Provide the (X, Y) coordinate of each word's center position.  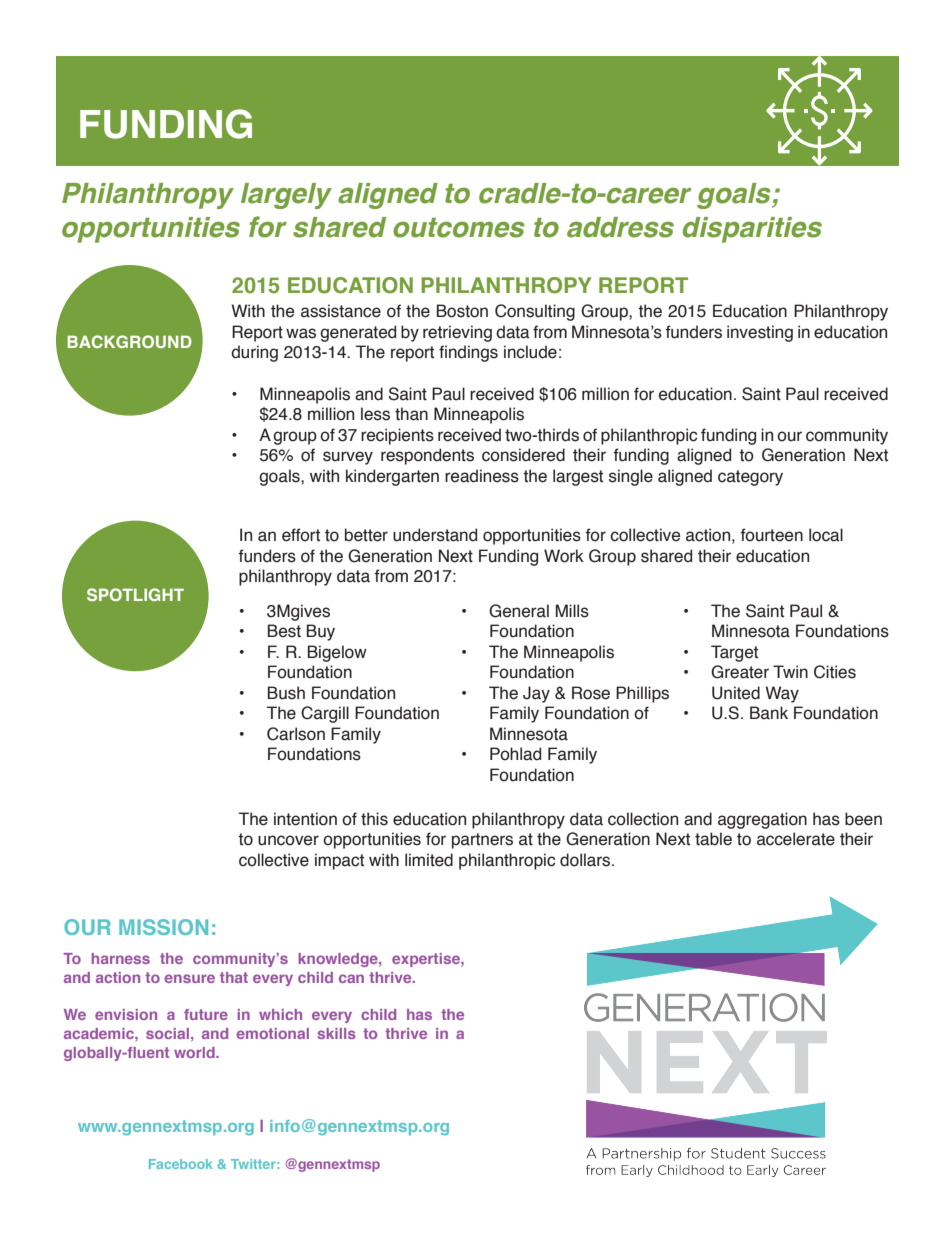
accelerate (796, 839)
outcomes (459, 228)
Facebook (180, 1164)
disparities (752, 230)
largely (286, 196)
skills (337, 1033)
